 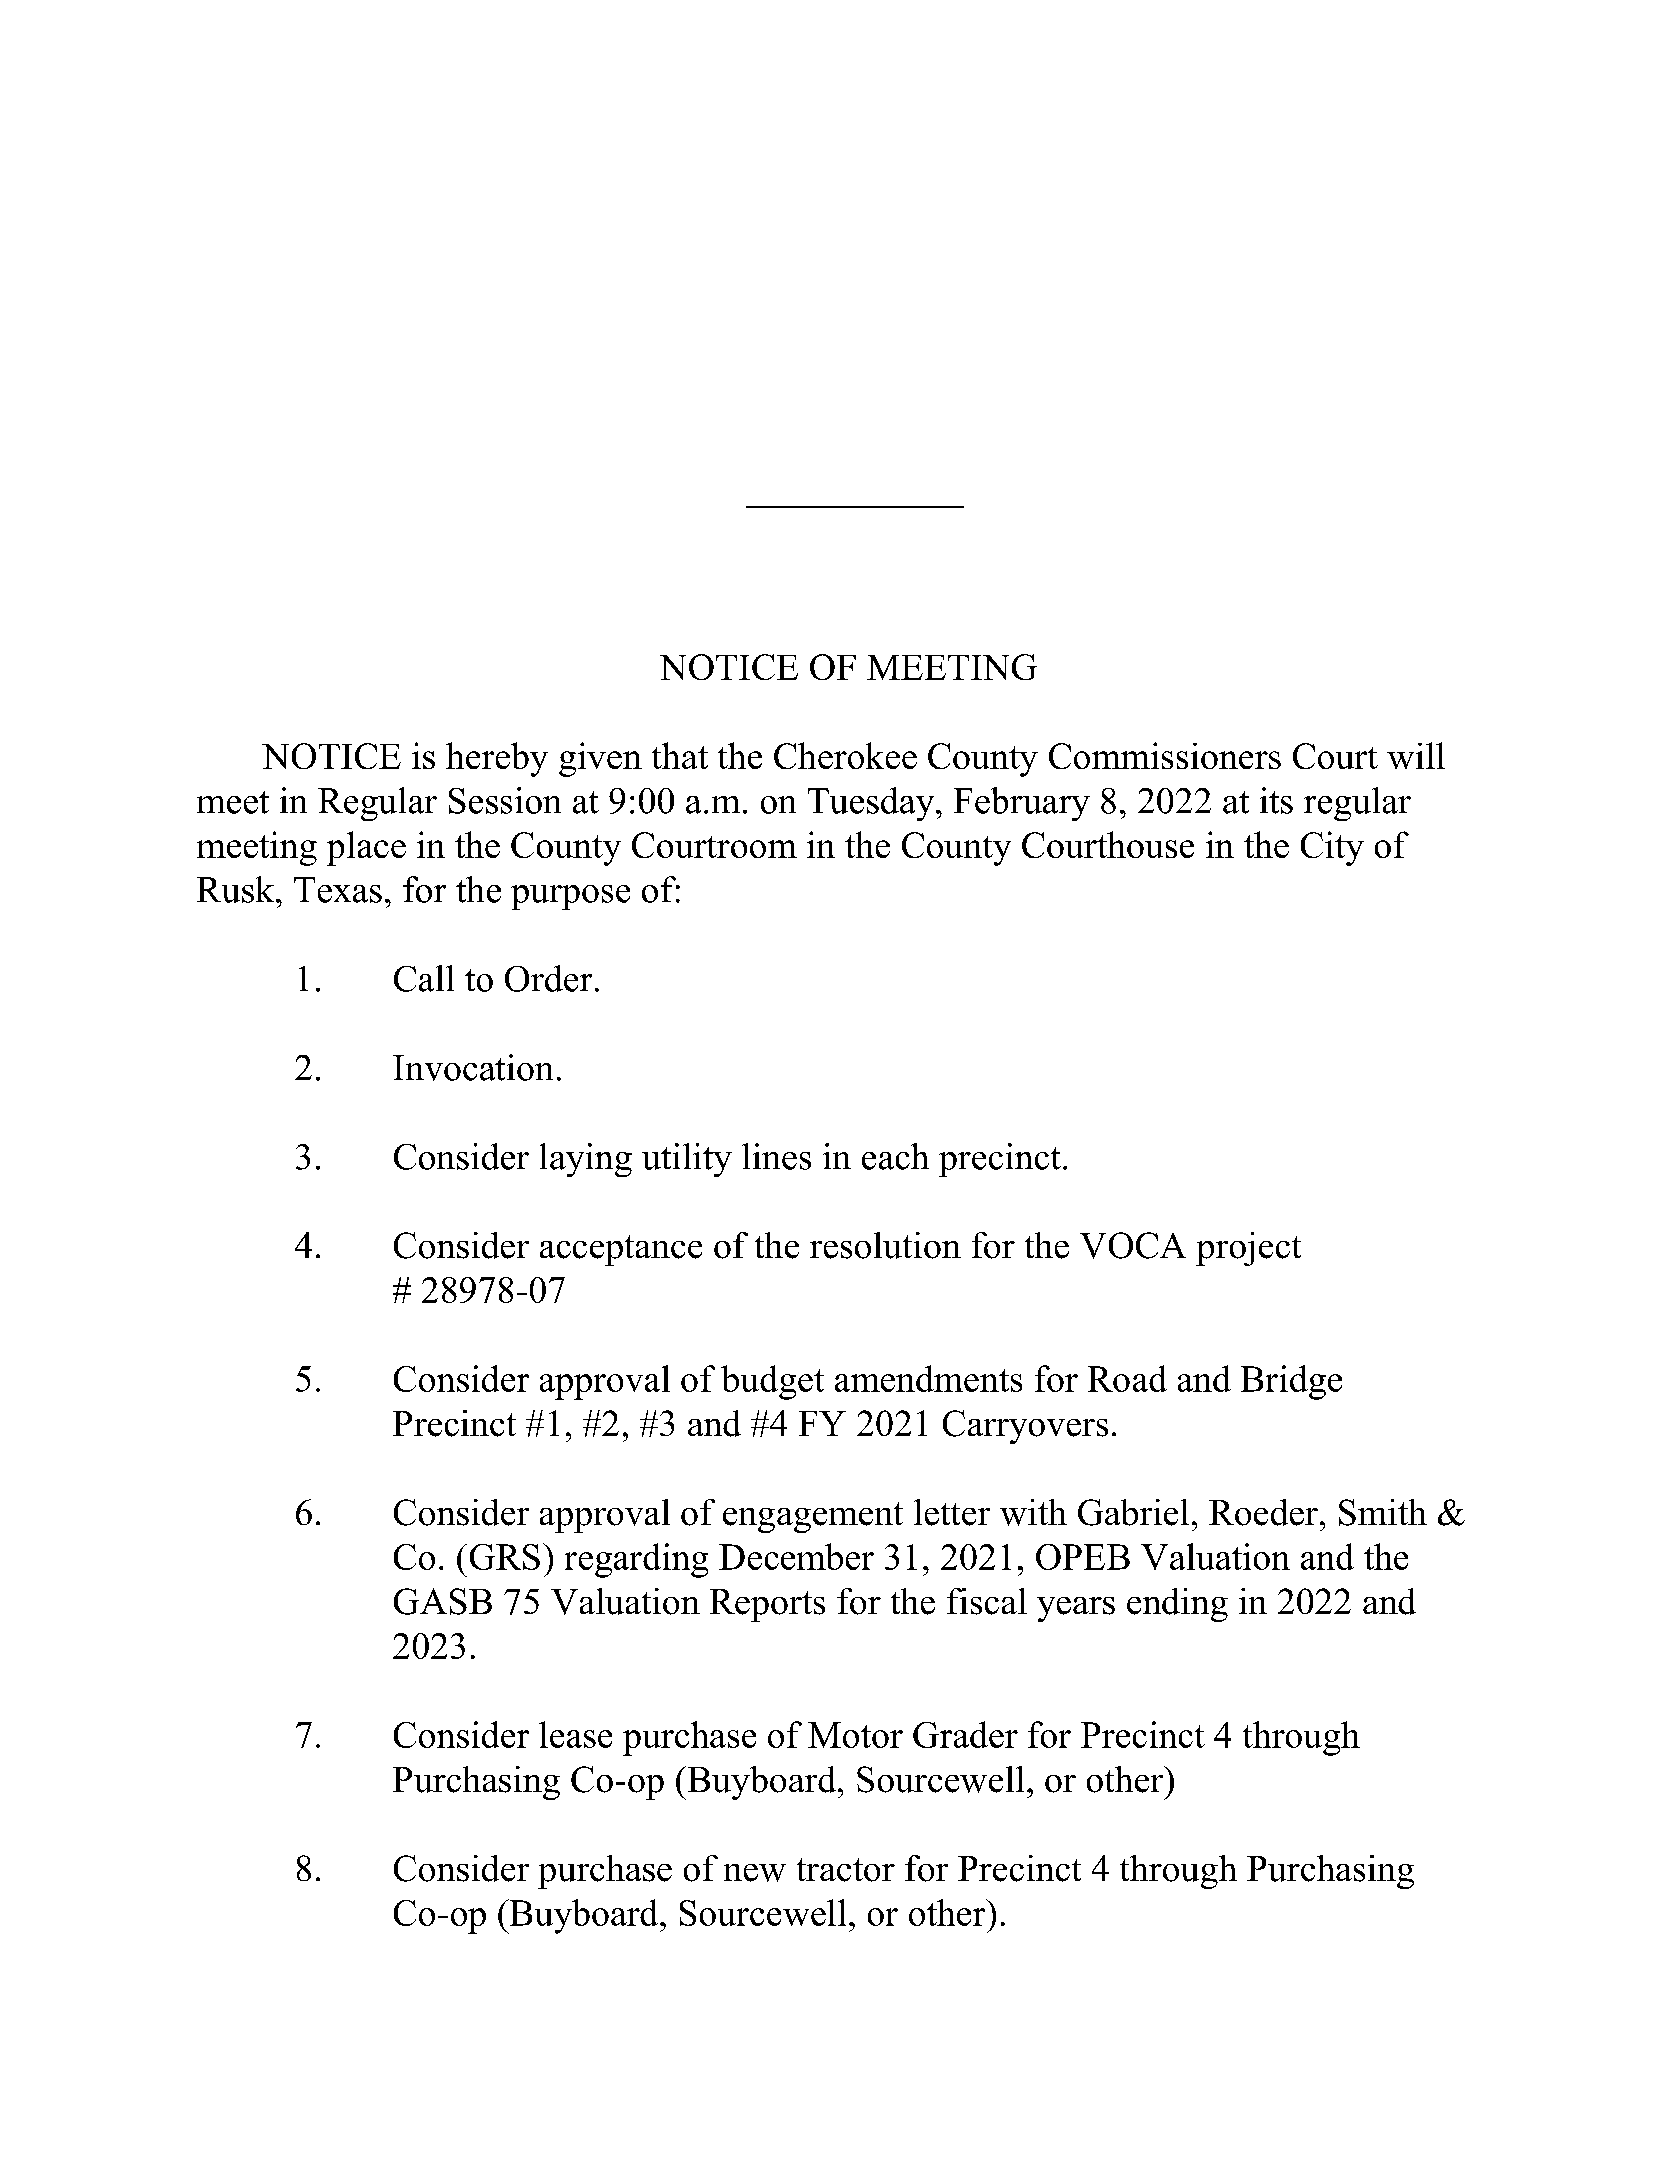 What do you see at coordinates (965, 1734) in the document?
I see `Grader` at bounding box center [965, 1734].
